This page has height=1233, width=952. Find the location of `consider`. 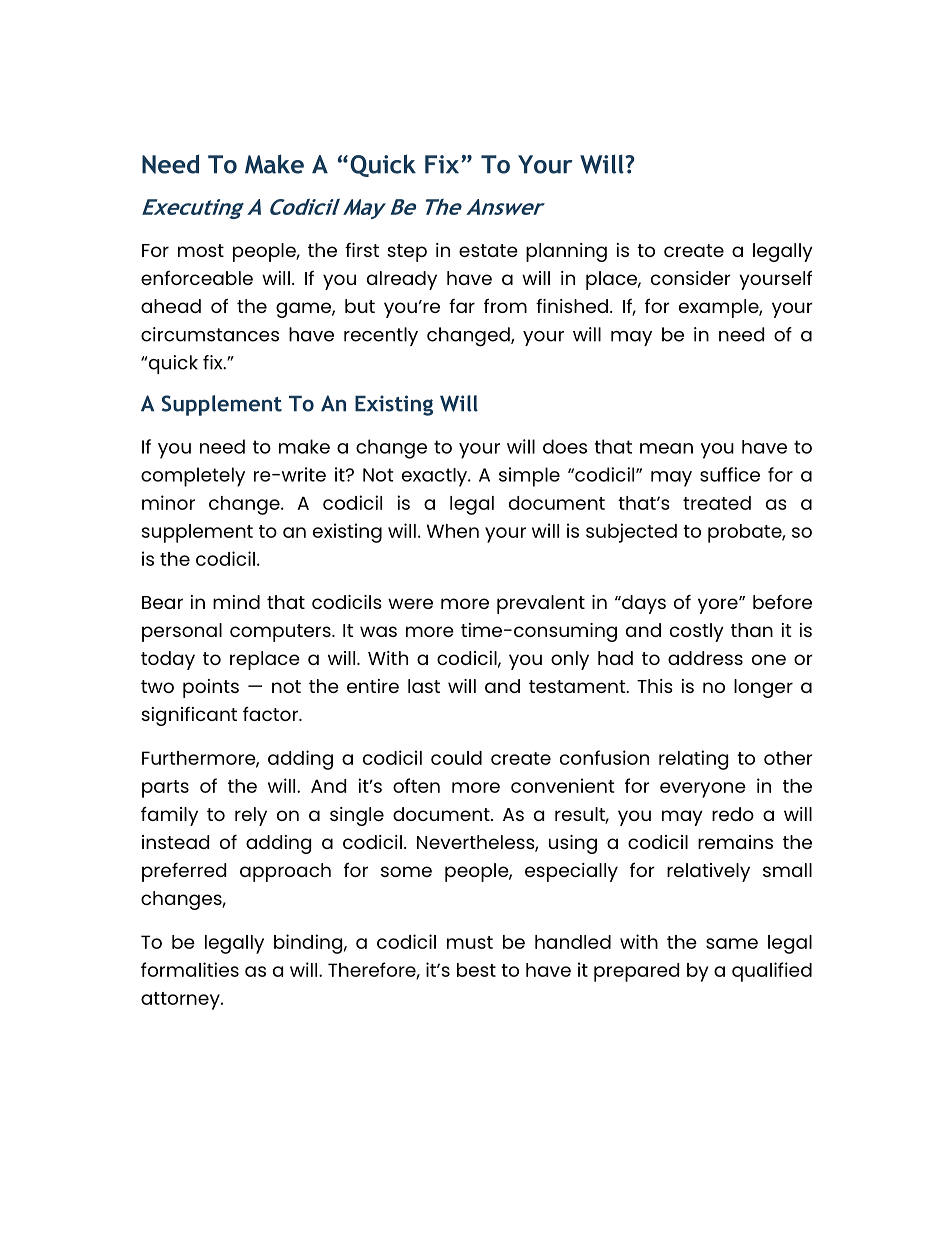

consider is located at coordinates (690, 278).
